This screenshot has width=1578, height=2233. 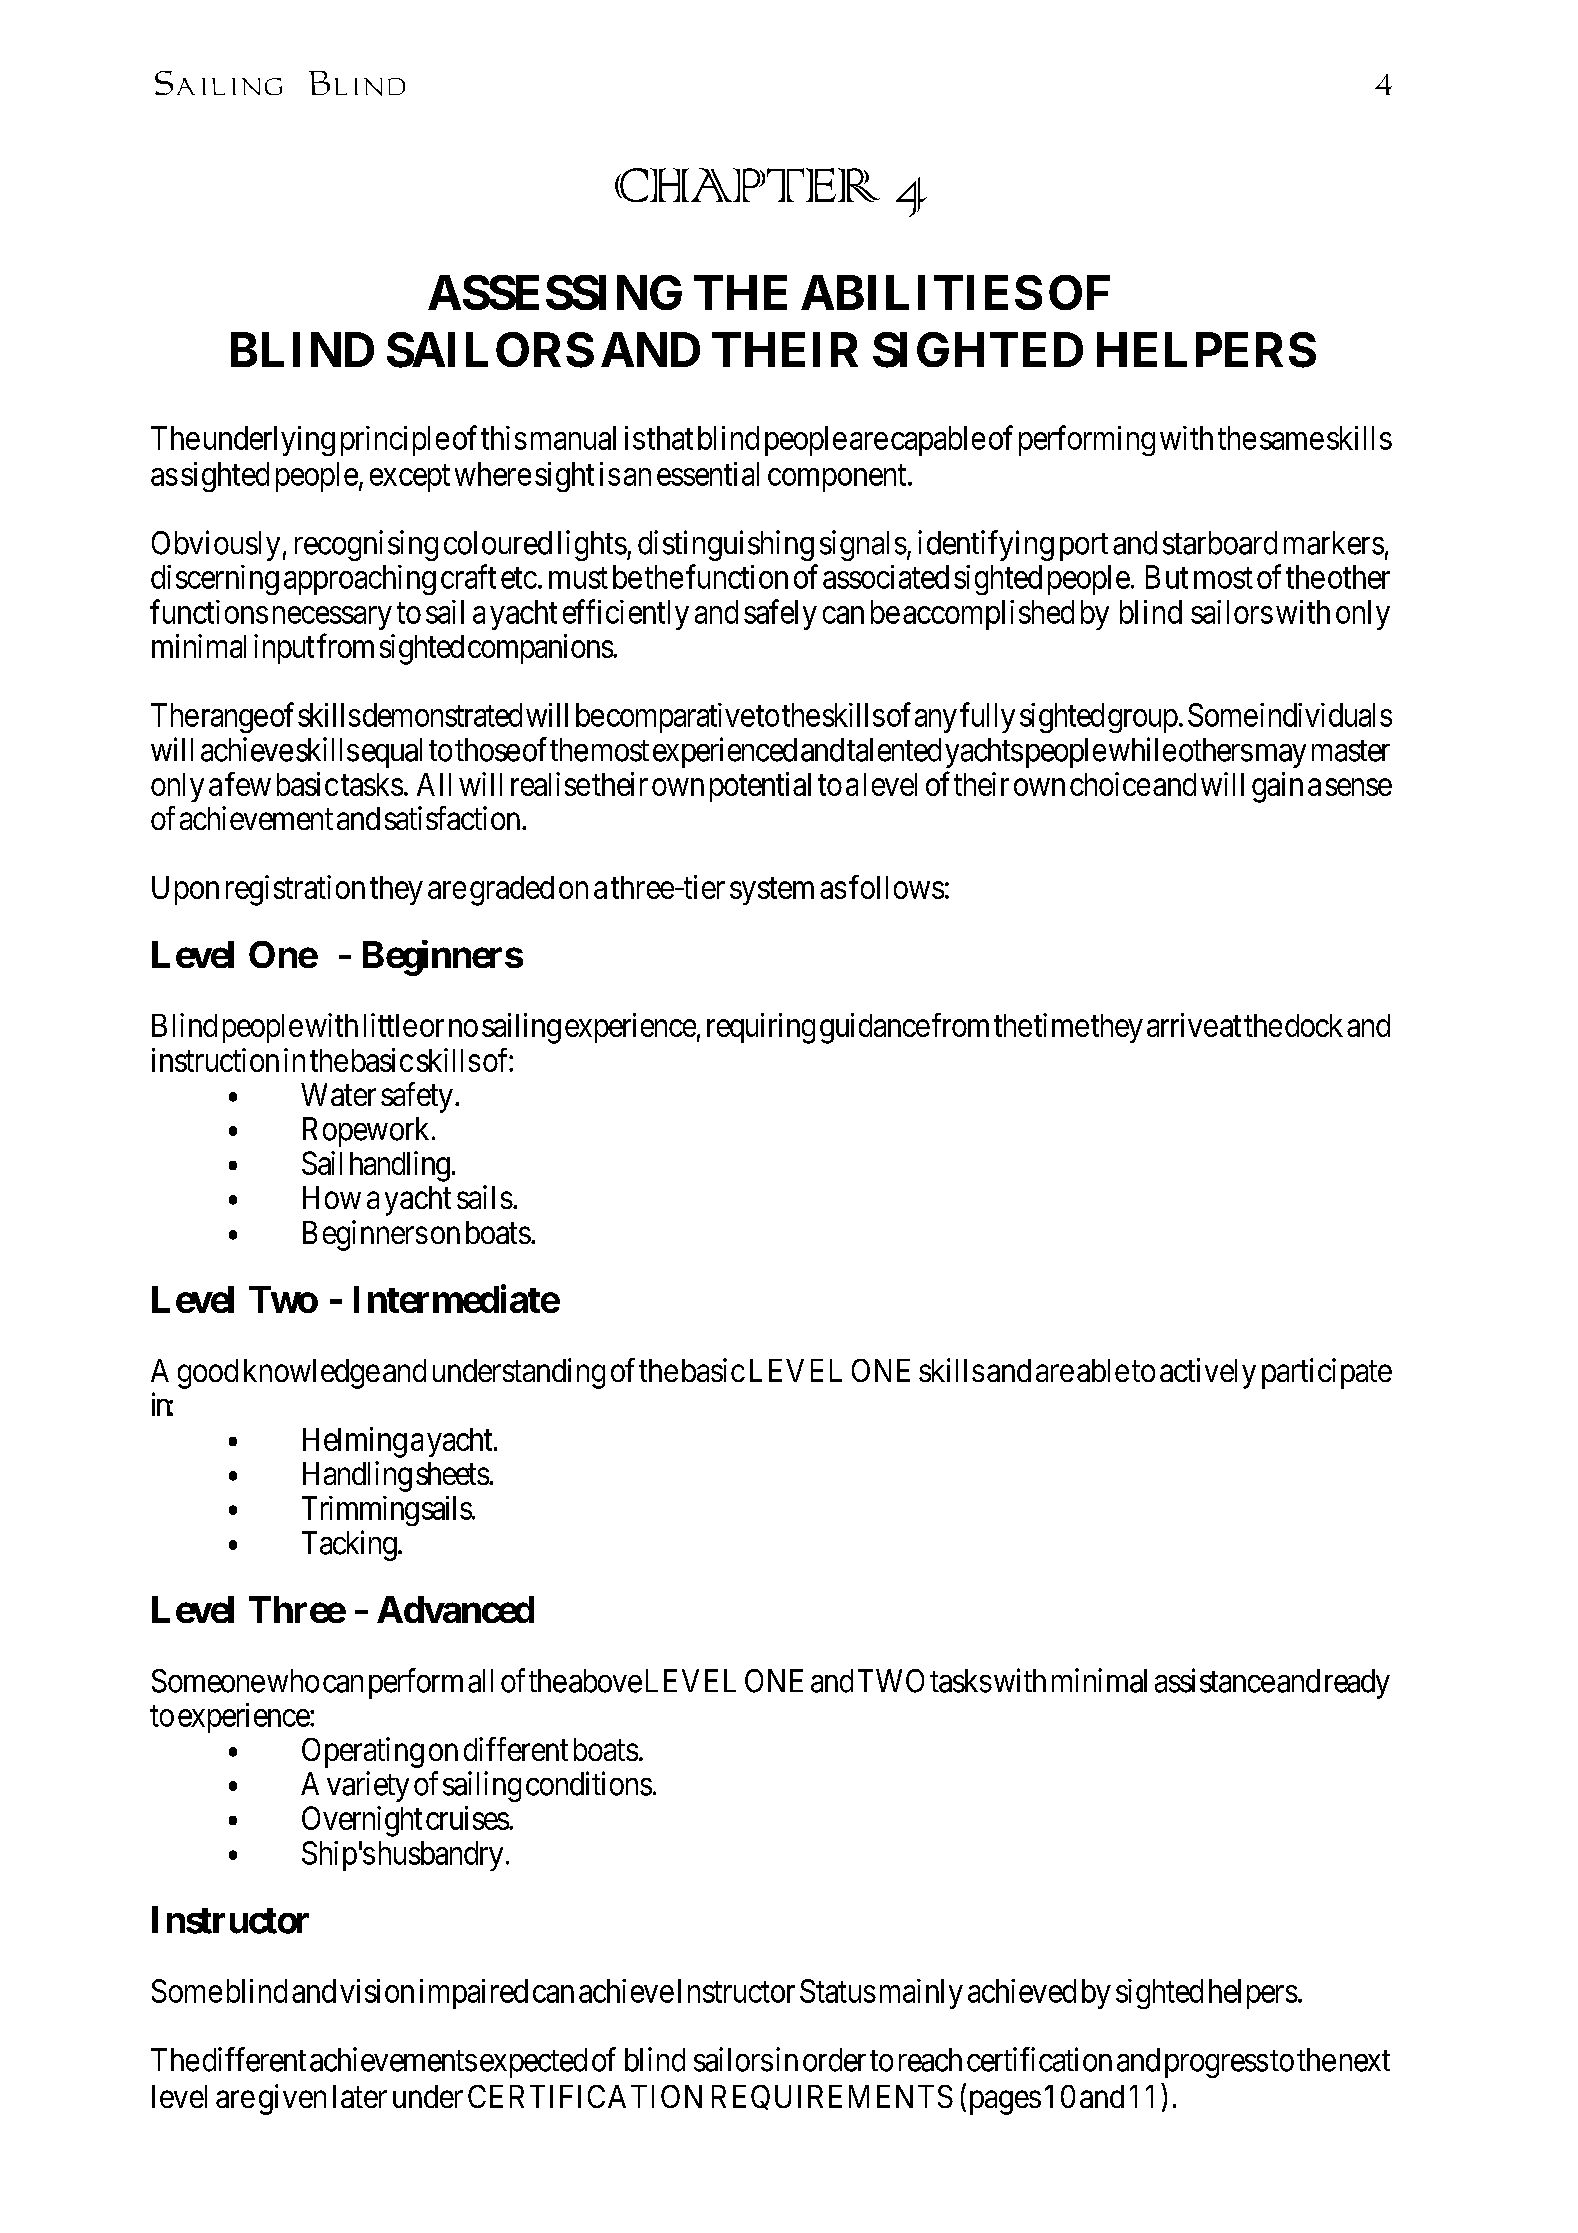 I want to click on requiring, so click(x=761, y=1028).
